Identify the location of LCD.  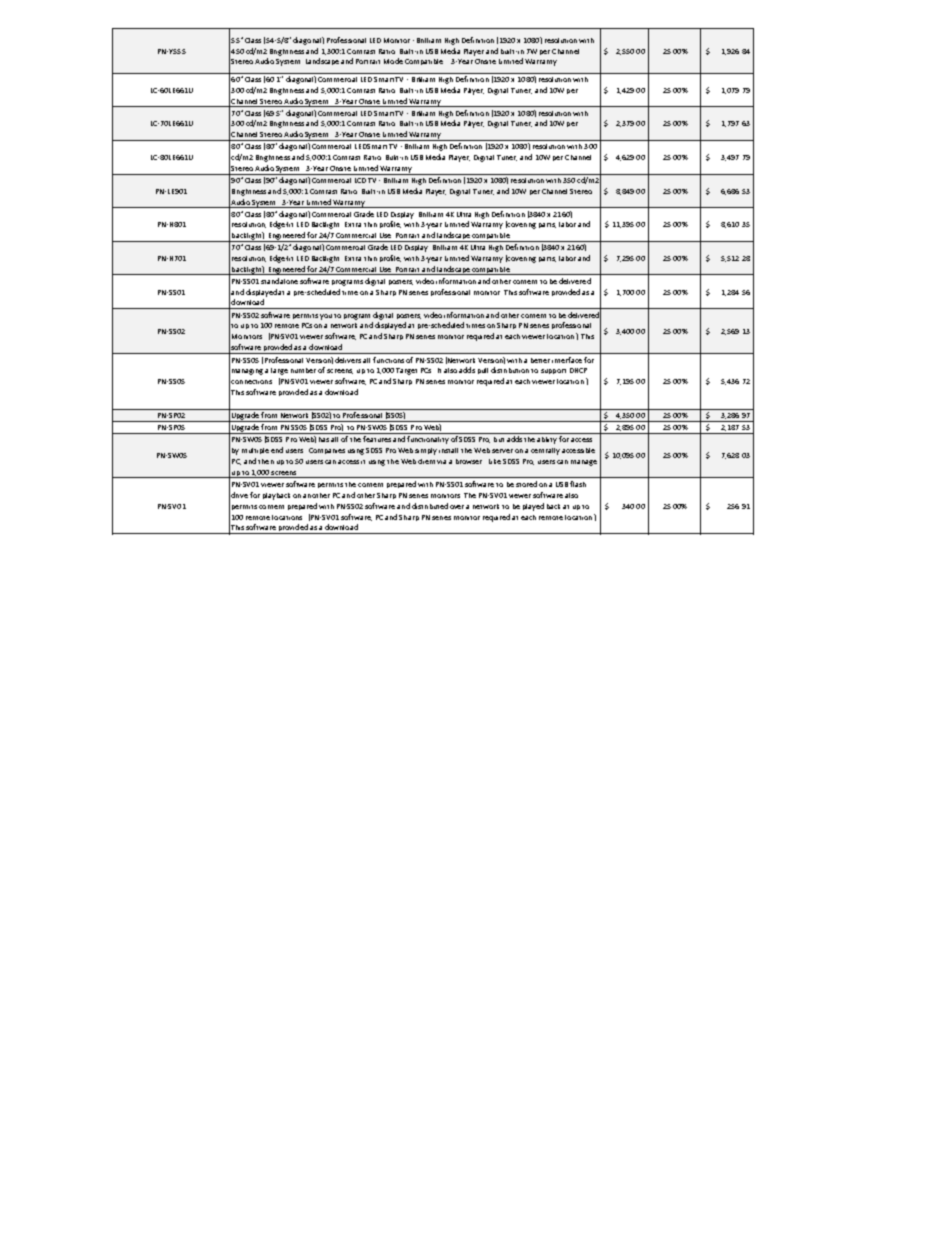
(360, 180).
